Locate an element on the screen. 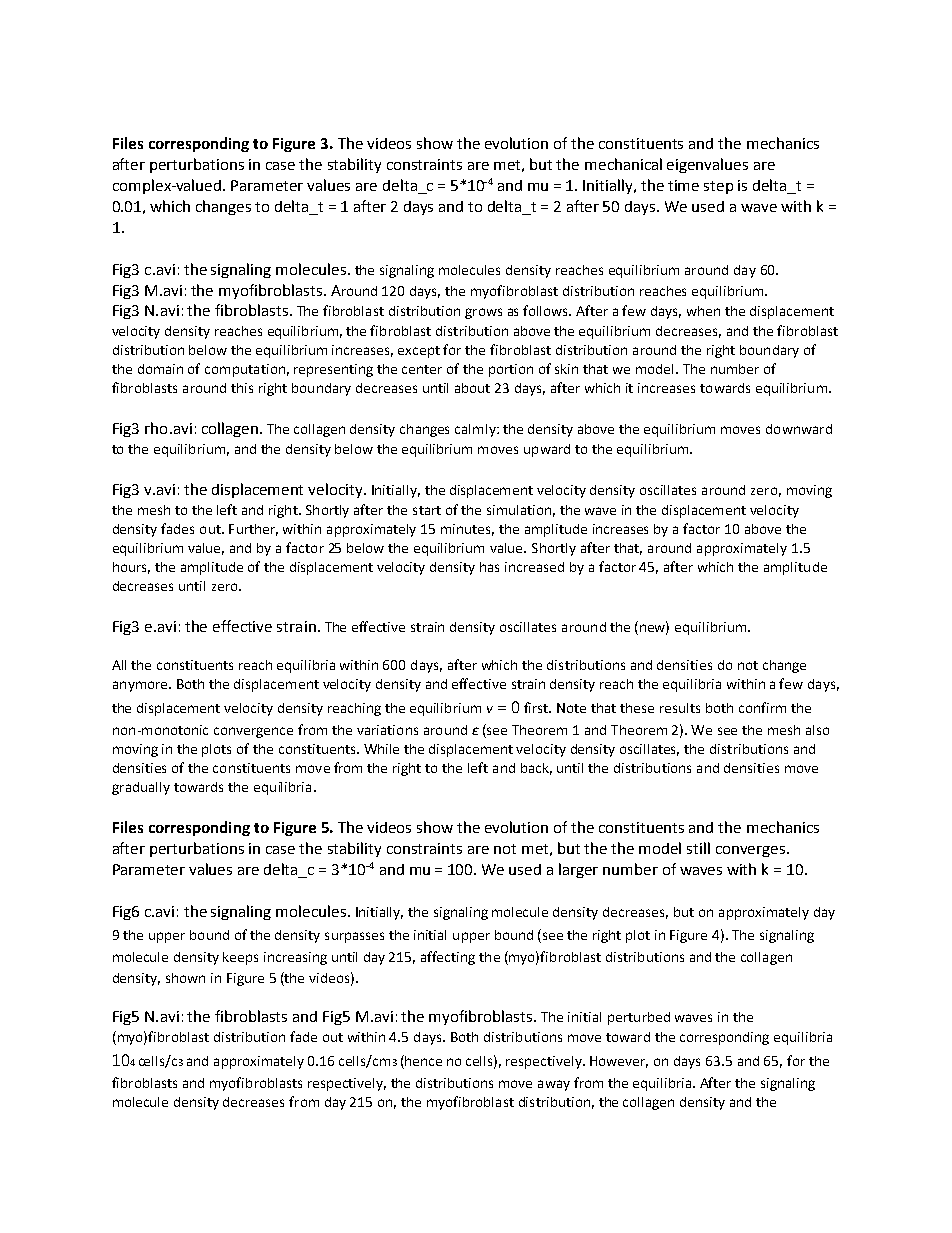  larger is located at coordinates (578, 870).
